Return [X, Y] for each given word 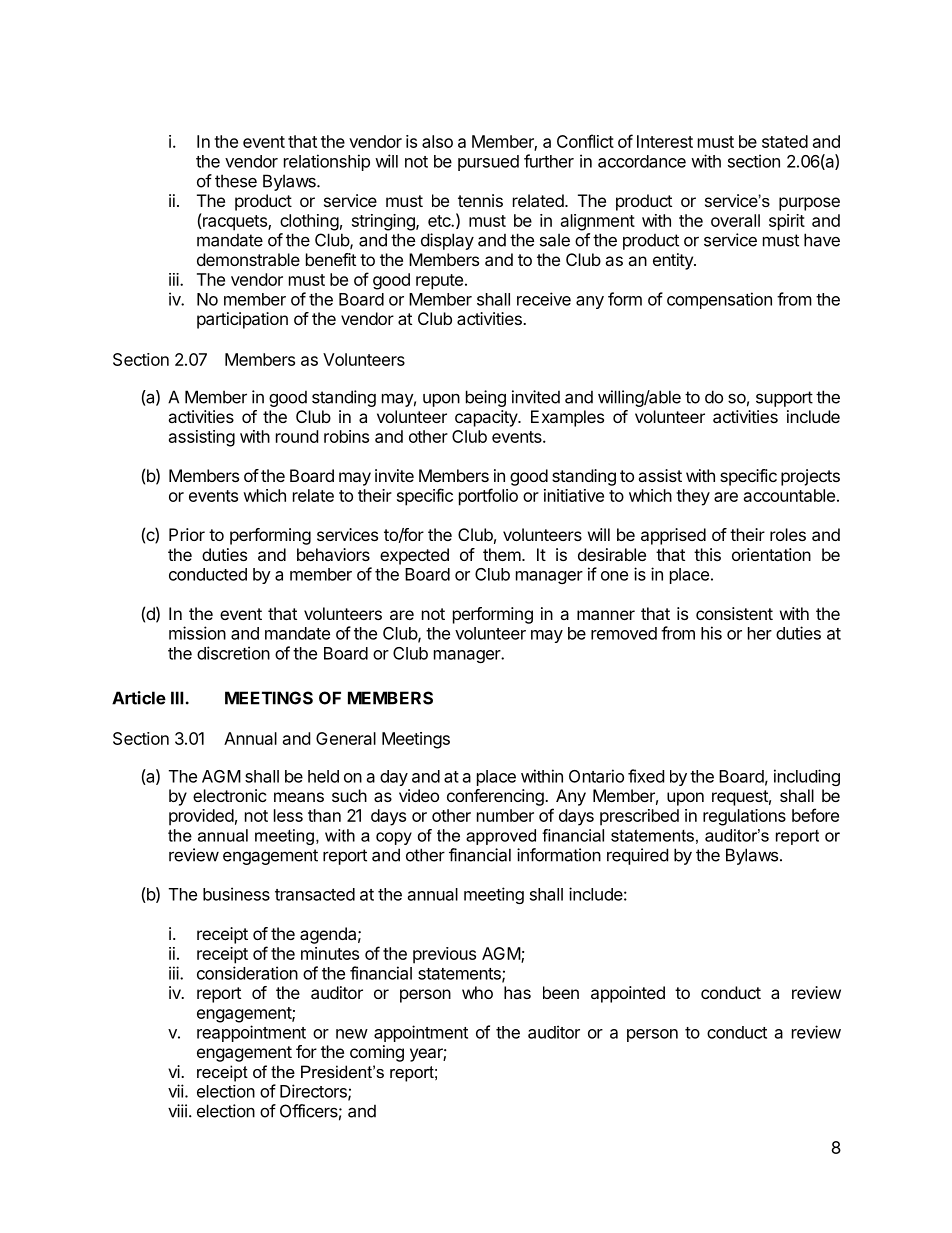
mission [197, 633]
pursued [488, 163]
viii [177, 1111]
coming [377, 1053]
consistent [734, 613]
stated [785, 141]
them [502, 554]
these [236, 181]
